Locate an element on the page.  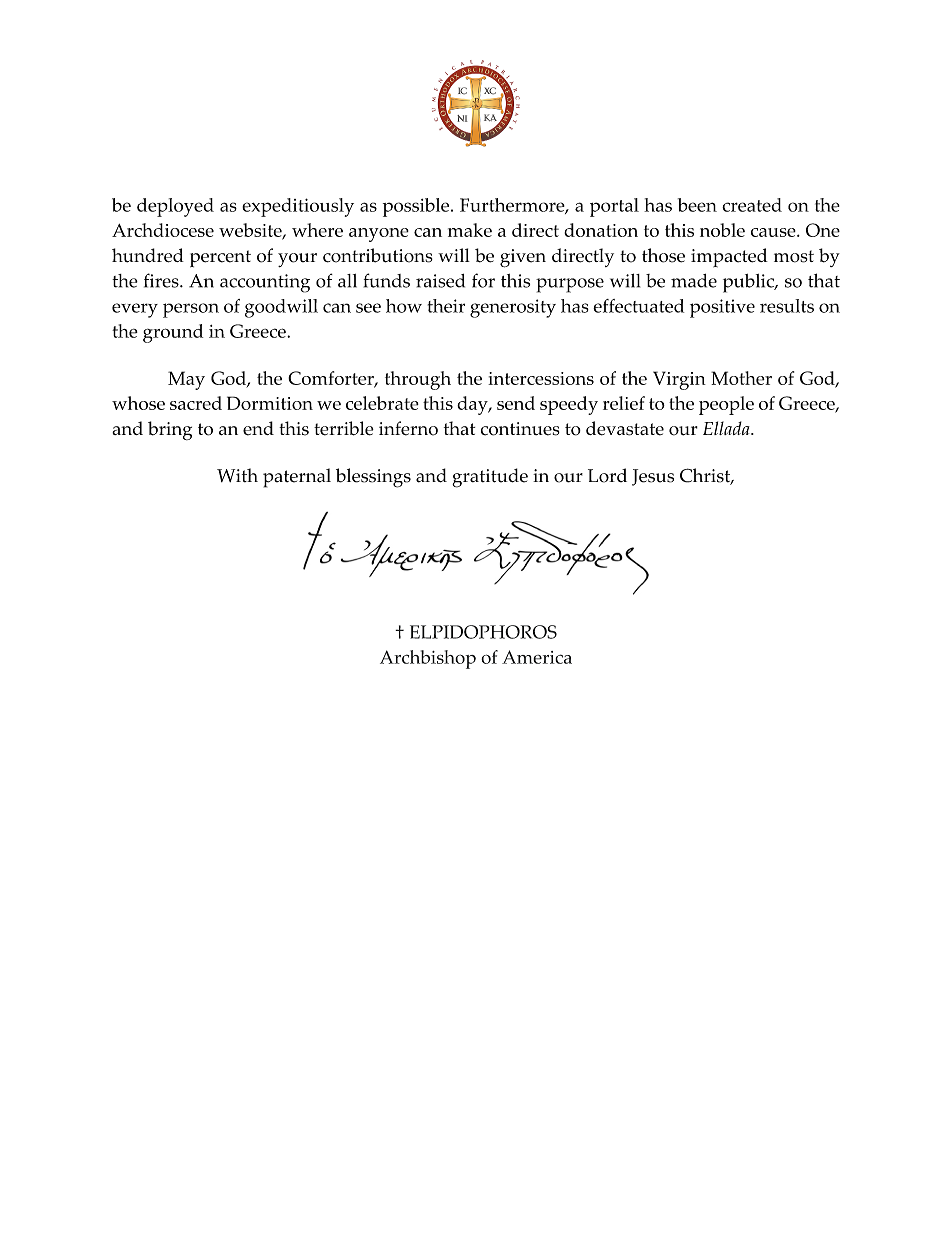
Jesus is located at coordinates (653, 477).
